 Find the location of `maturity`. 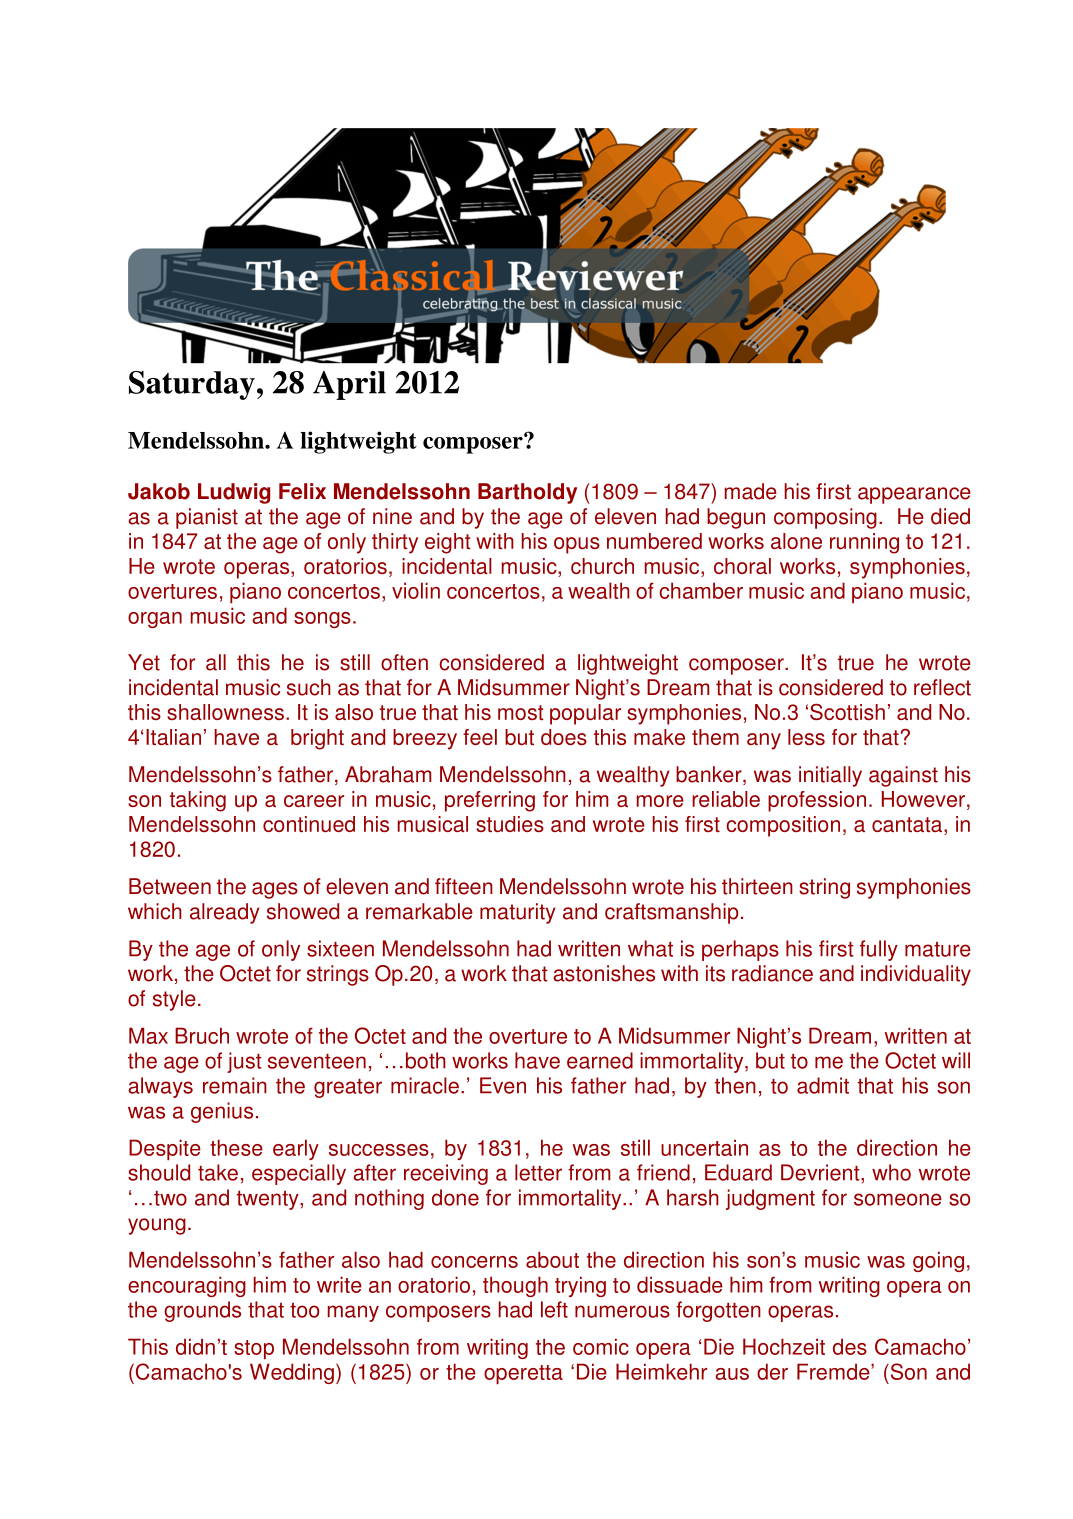

maturity is located at coordinates (518, 913).
